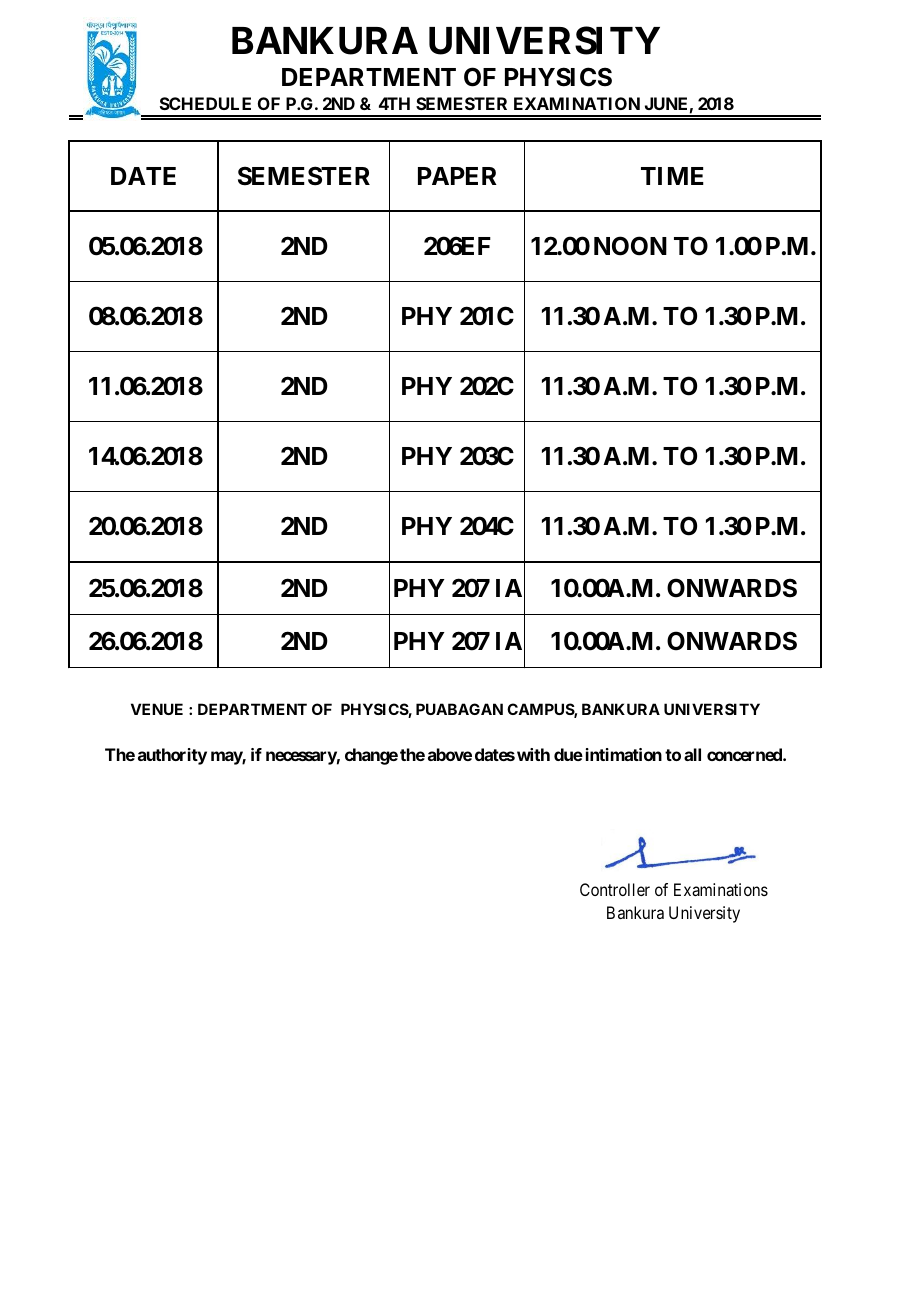 This screenshot has width=924, height=1308. I want to click on concerned, so click(745, 754).
